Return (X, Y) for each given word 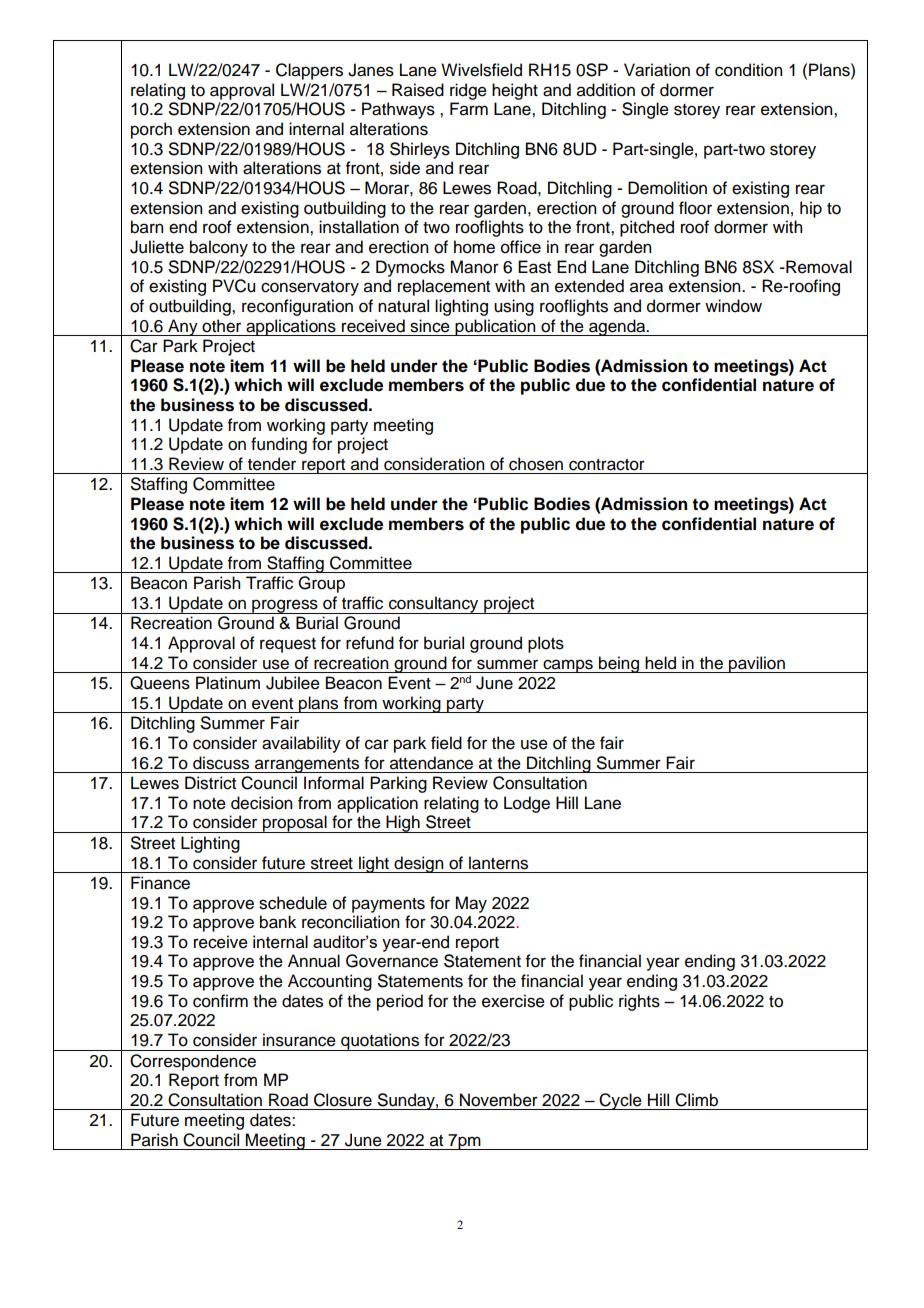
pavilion (757, 664)
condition (748, 70)
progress (285, 606)
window (733, 306)
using (514, 307)
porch (151, 130)
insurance (299, 1040)
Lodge (527, 804)
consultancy (434, 605)
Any (183, 327)
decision (261, 803)
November (499, 1100)
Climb (696, 1100)
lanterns (498, 863)
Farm (469, 109)
